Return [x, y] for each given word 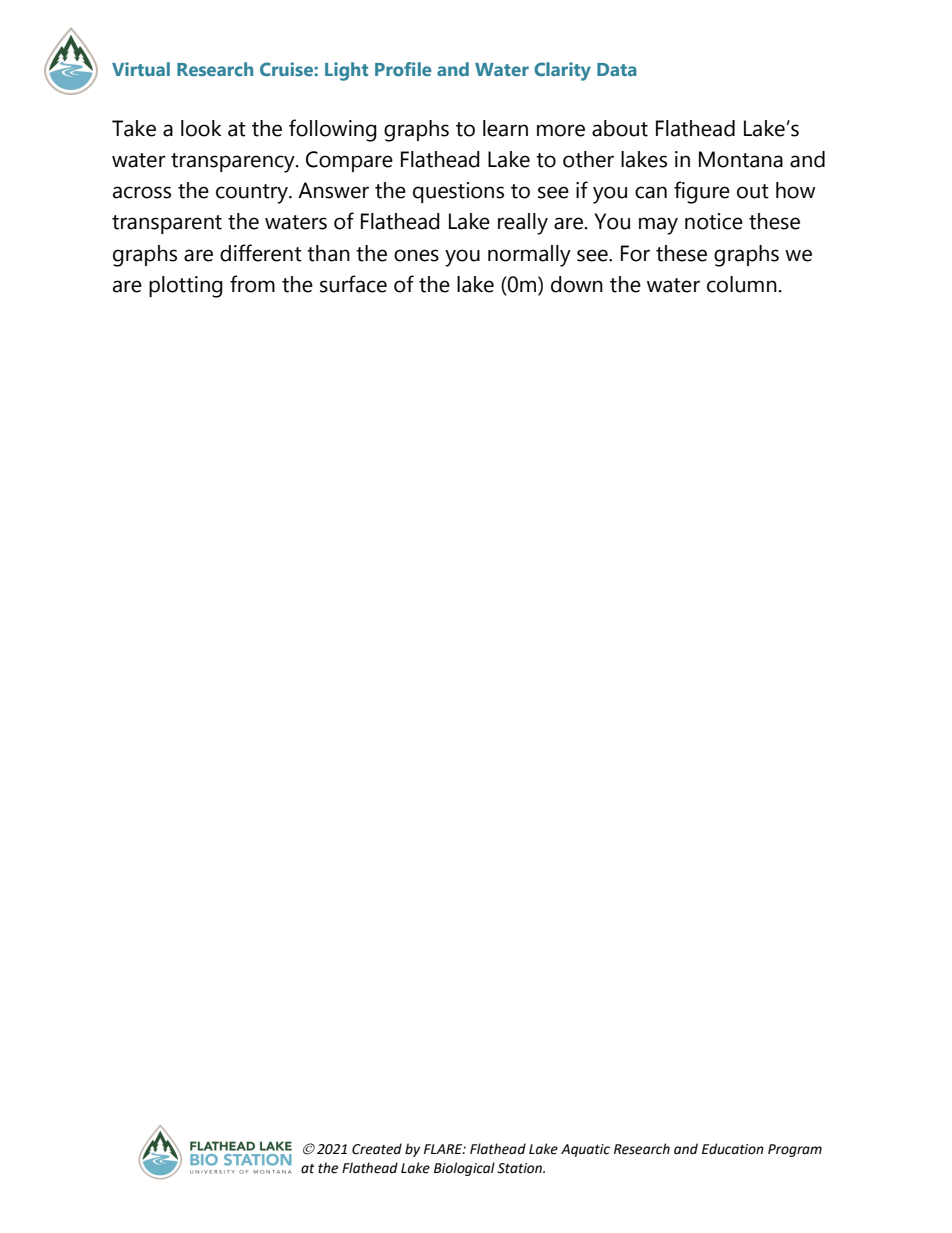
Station [521, 1168]
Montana [741, 159]
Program [795, 1150]
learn [505, 128]
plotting [186, 287]
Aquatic [585, 1150]
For [635, 253]
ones [416, 255]
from [252, 284]
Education [733, 1149]
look [201, 128]
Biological [464, 1169]
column [742, 284]
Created [377, 1149]
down [577, 284]
